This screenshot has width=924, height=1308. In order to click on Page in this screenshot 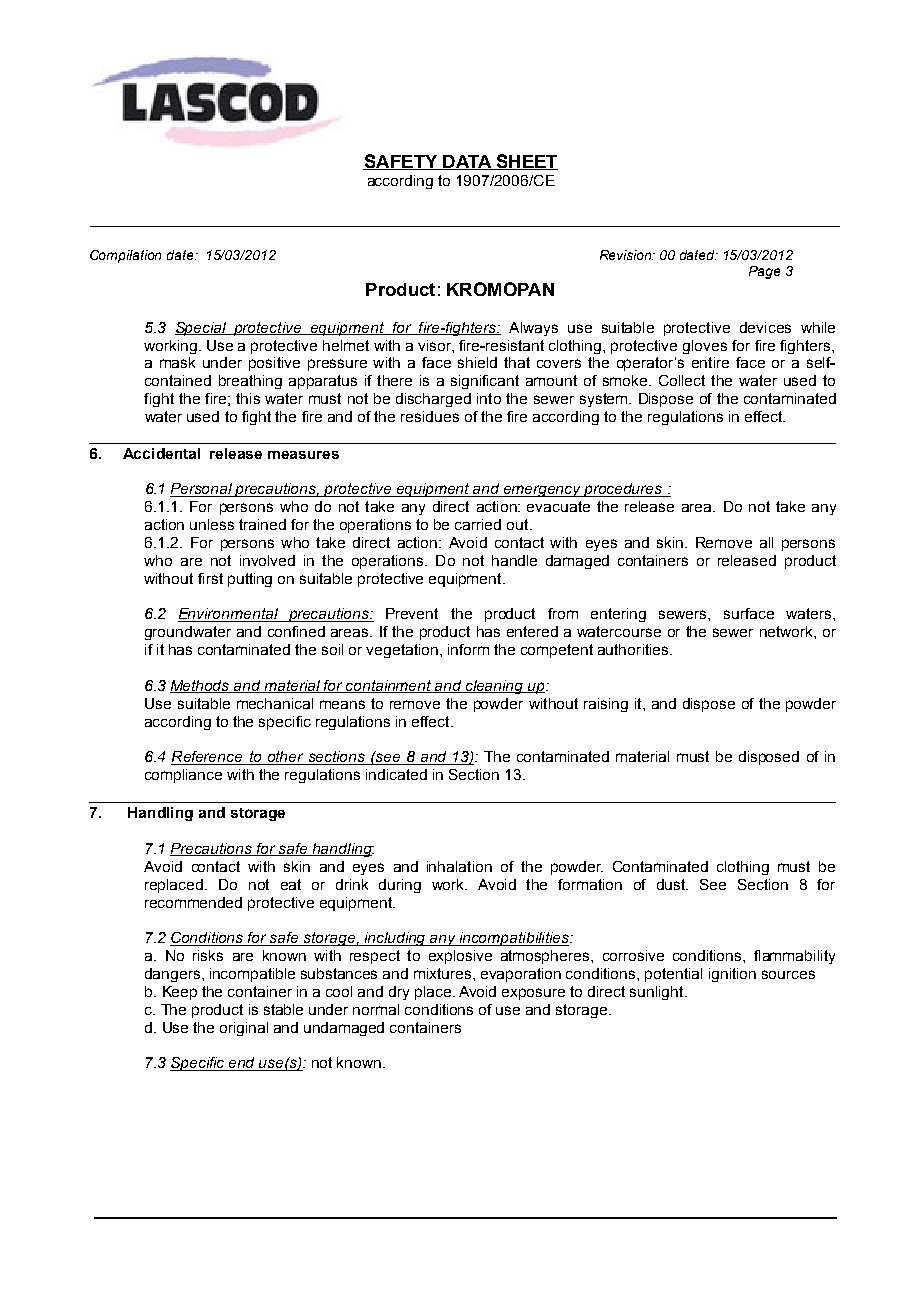, I will do `click(764, 272)`.
